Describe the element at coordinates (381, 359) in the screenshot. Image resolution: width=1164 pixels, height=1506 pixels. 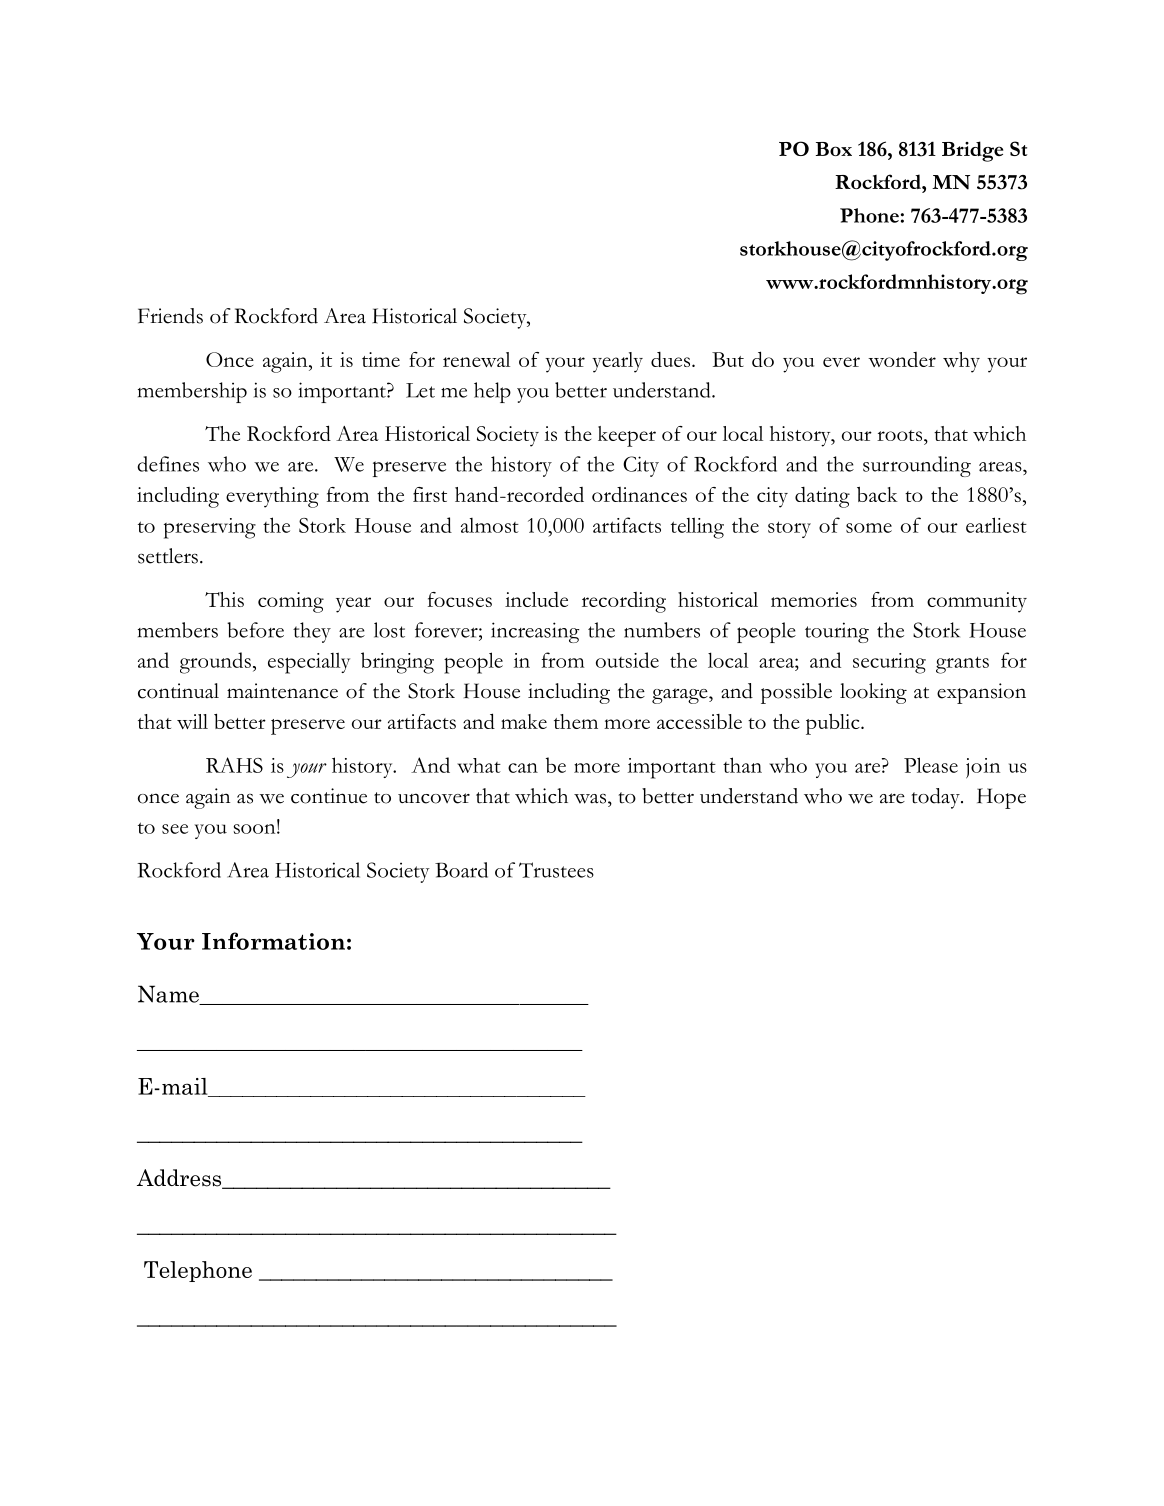
I see `time` at that location.
